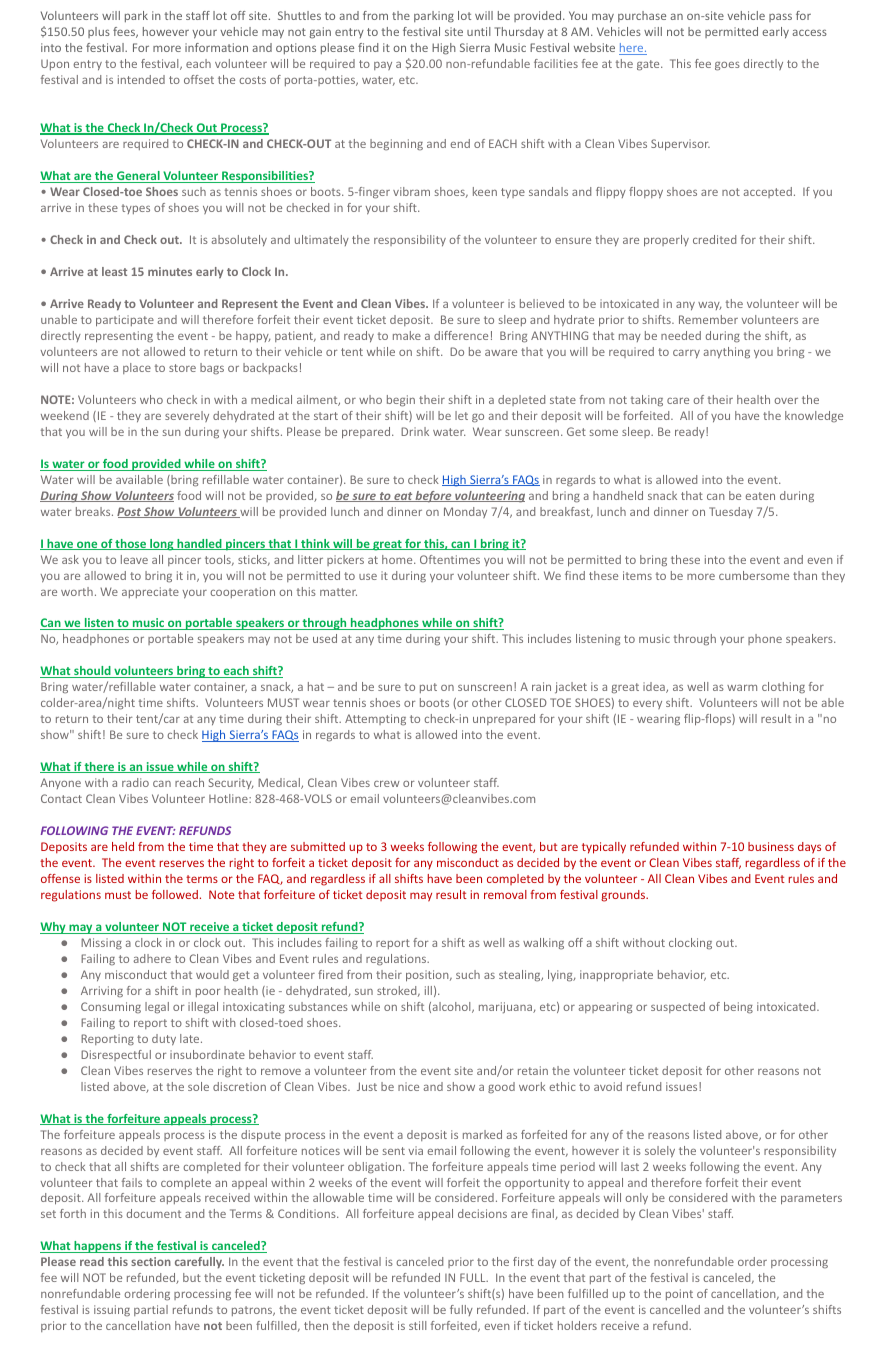 The width and height of the document is (887, 1372). I want to click on carry, so click(686, 354).
